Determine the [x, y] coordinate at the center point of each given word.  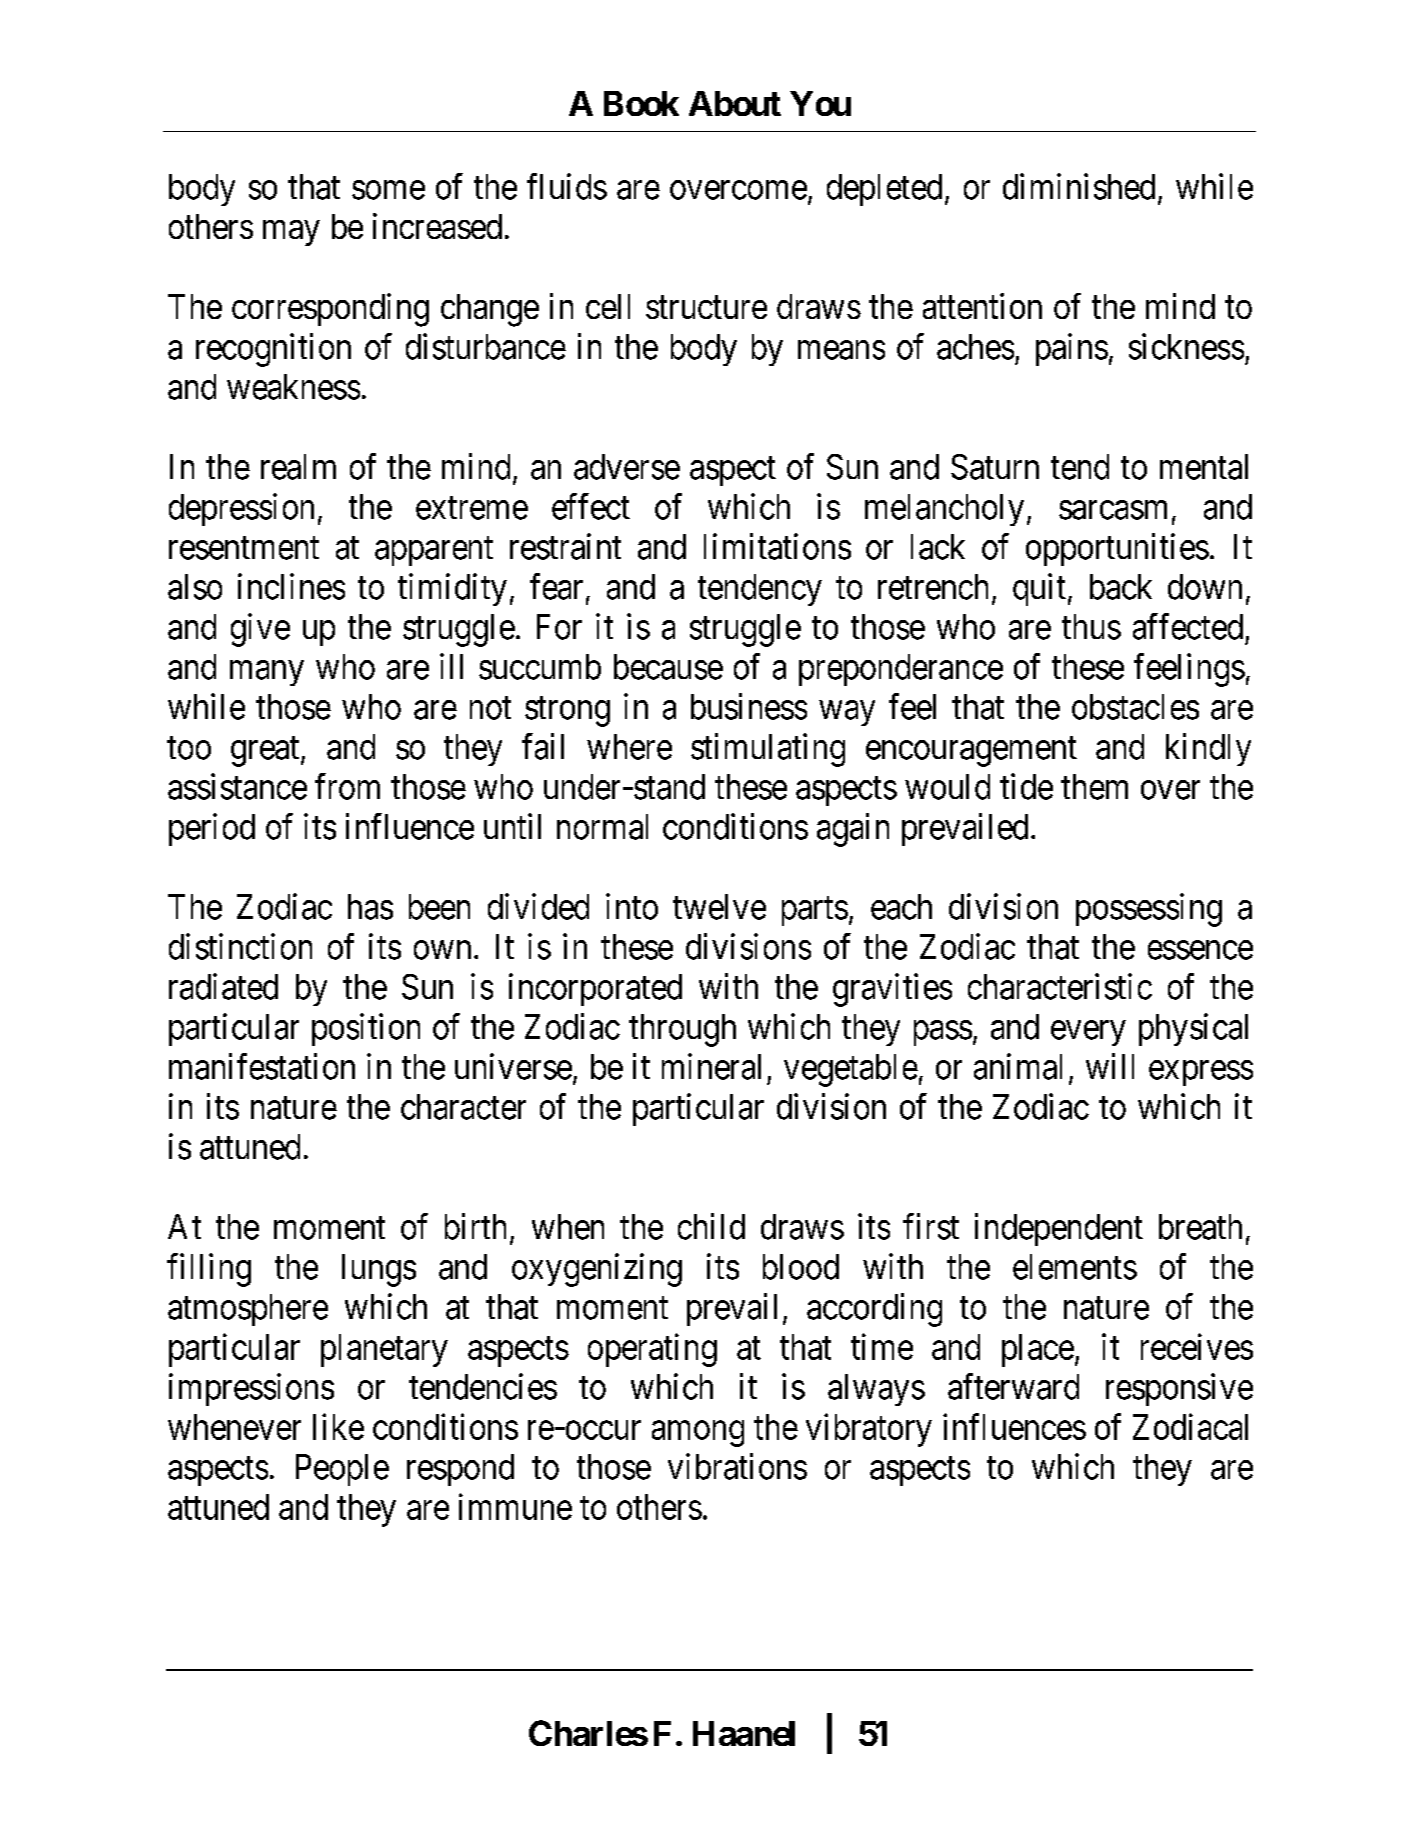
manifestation [262, 1066]
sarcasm [1113, 510]
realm [298, 467]
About [735, 103]
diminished [1079, 186]
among [698, 1434]
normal [602, 827]
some [388, 190]
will [1110, 1066]
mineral [711, 1066]
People [342, 1470]
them [1094, 787]
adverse [627, 467]
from [347, 786]
